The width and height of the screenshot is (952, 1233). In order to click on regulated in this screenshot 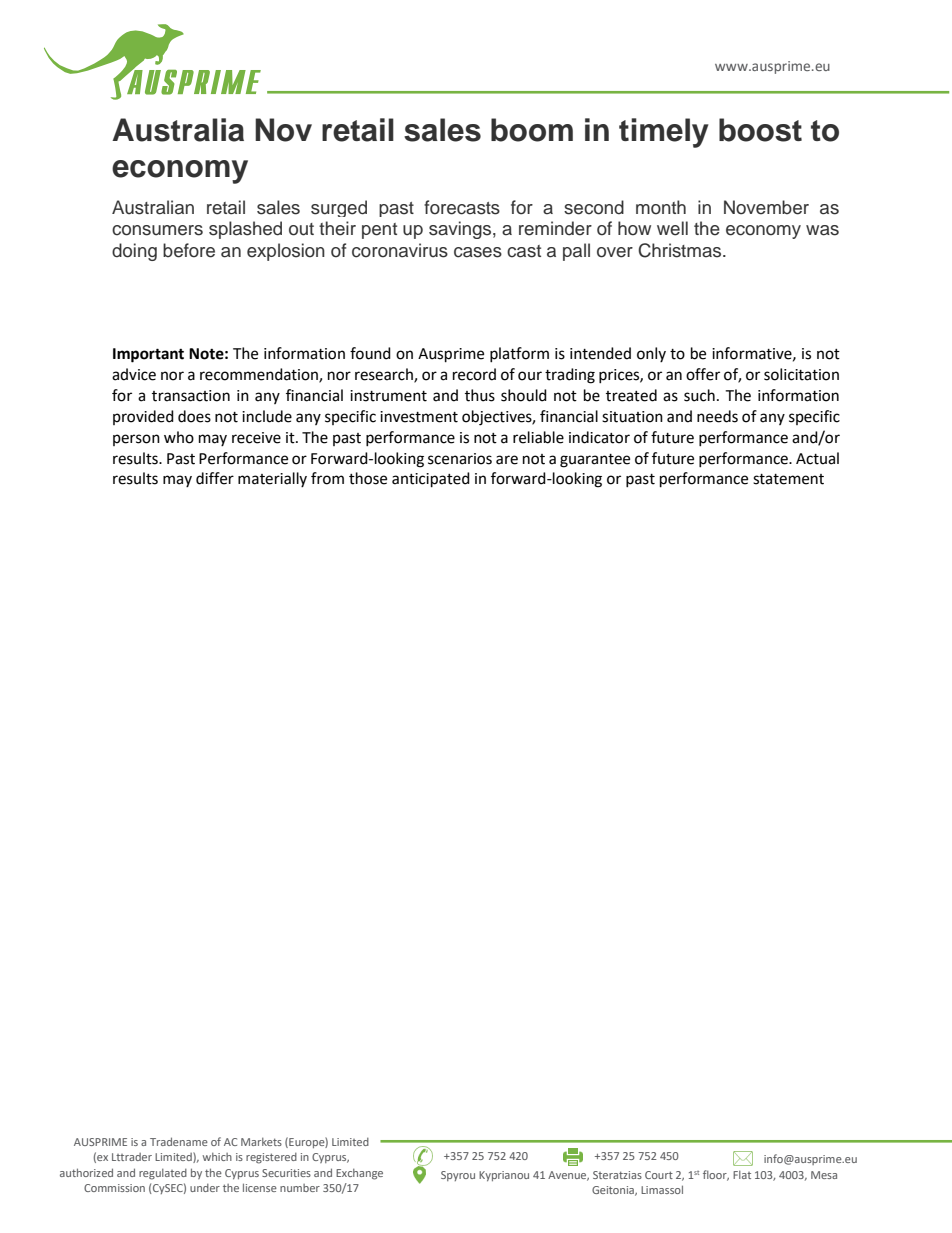, I will do `click(163, 1174)`.
